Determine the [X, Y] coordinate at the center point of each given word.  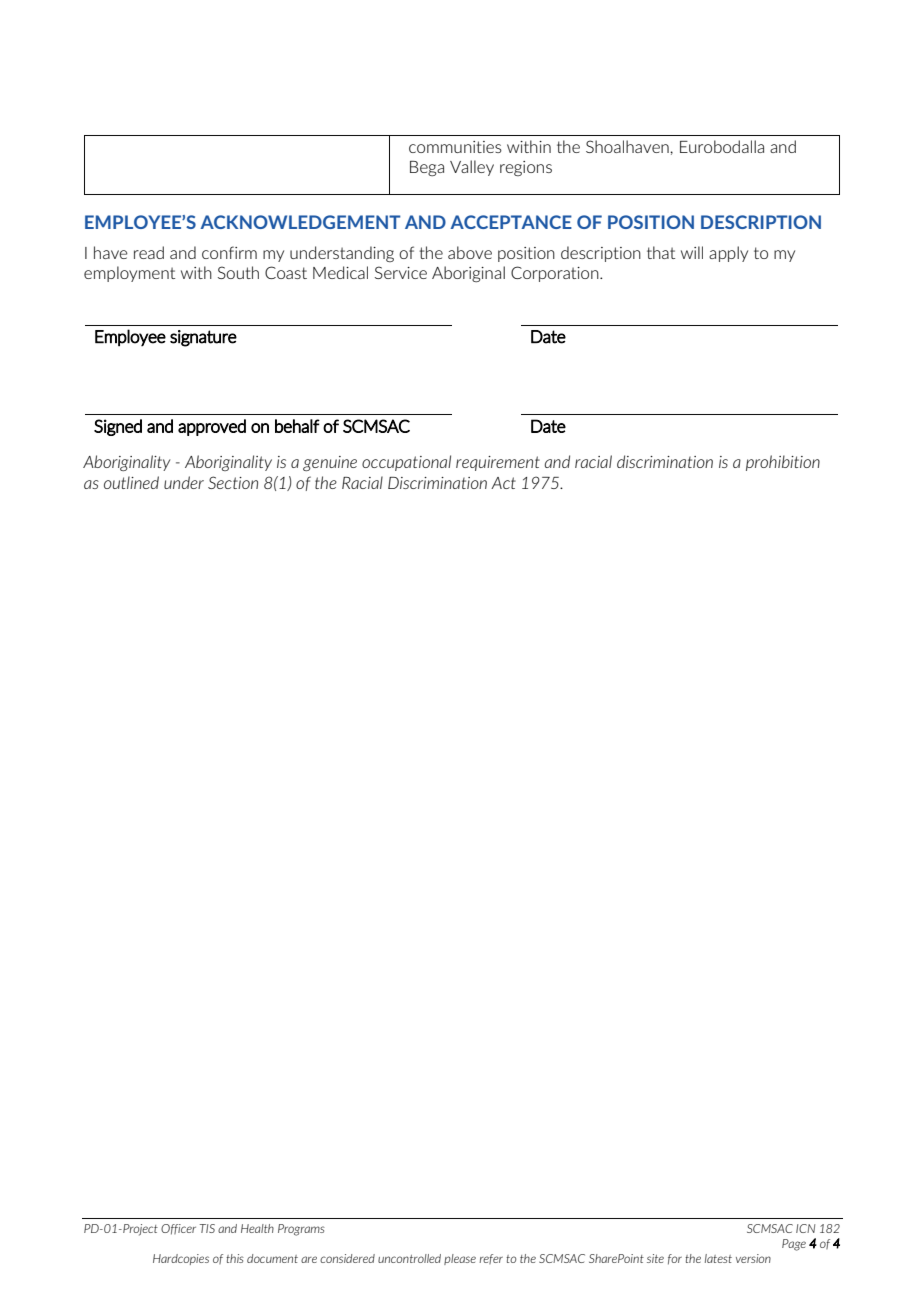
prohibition [783, 463]
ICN [805, 1228]
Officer [178, 1229]
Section [233, 482]
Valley [472, 168]
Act [503, 483]
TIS [207, 1228]
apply [728, 254]
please [460, 1259]
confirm [229, 252]
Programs [301, 1230]
